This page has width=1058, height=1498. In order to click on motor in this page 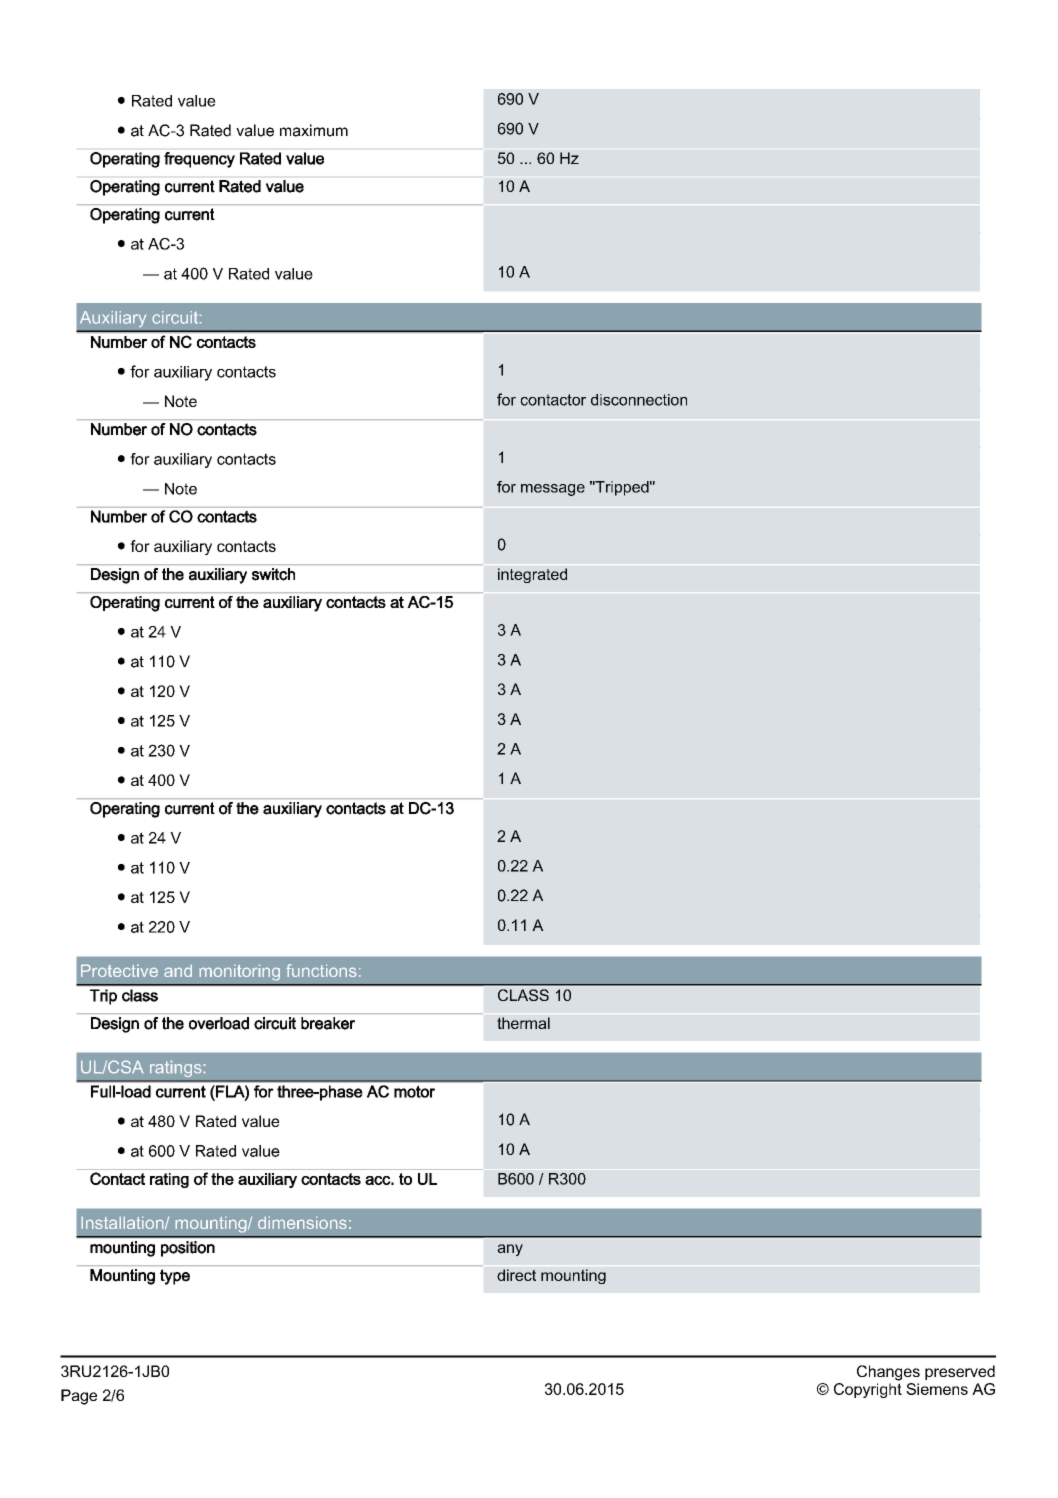, I will do `click(414, 1092)`.
